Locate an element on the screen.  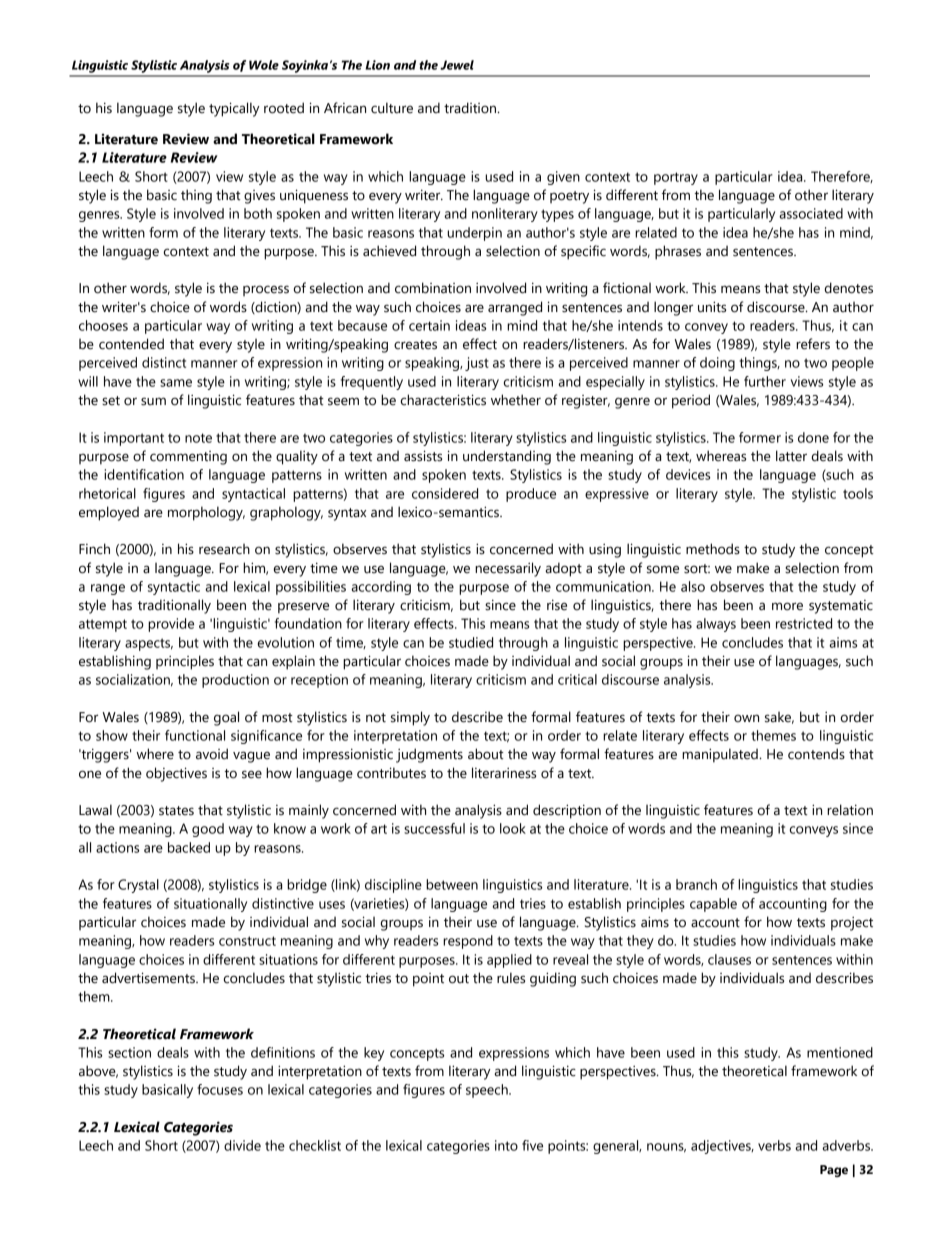
studied is located at coordinates (471, 642).
